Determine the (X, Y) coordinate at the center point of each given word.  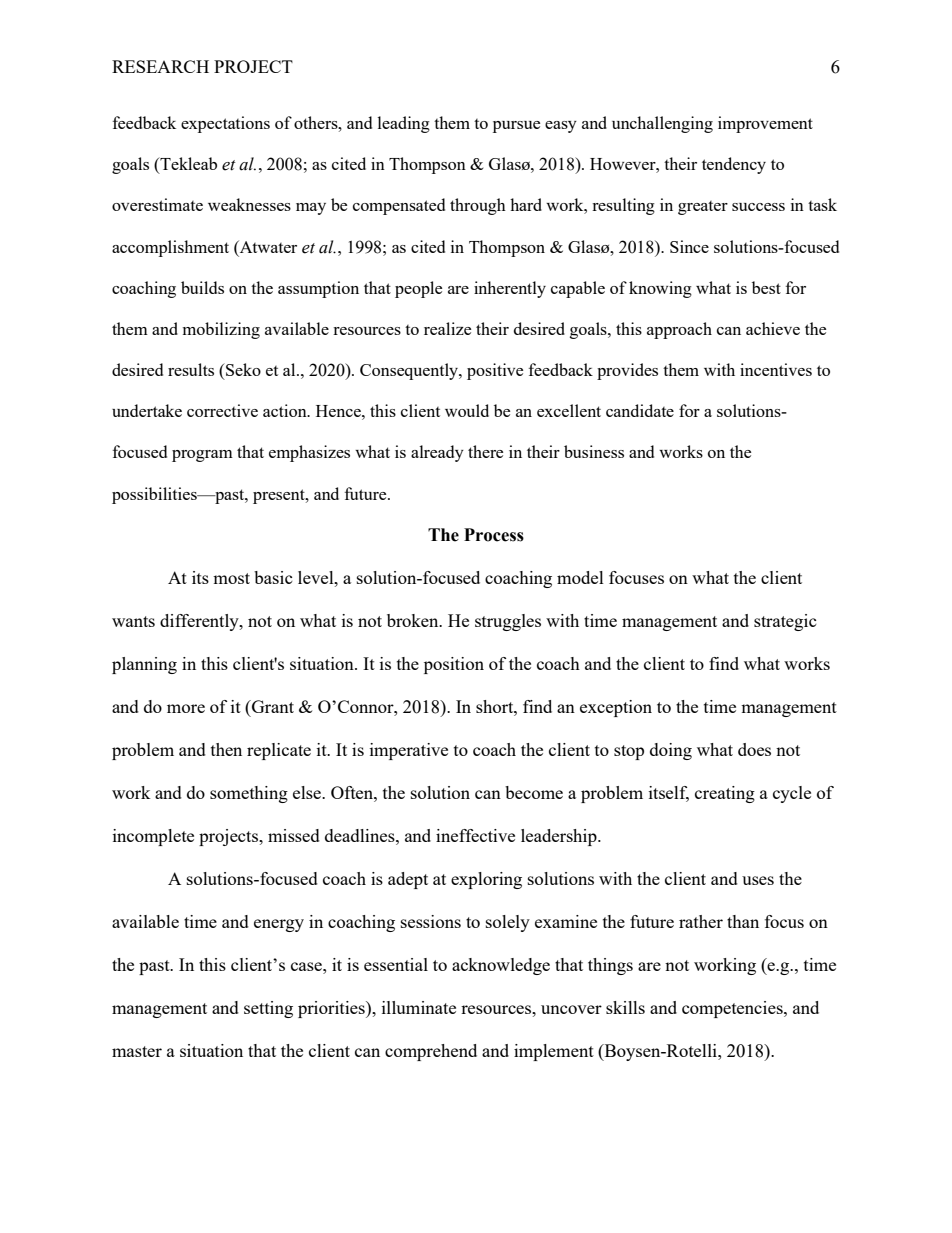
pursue (516, 127)
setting (268, 1009)
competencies (733, 1009)
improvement (765, 124)
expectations (225, 124)
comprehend (431, 1052)
